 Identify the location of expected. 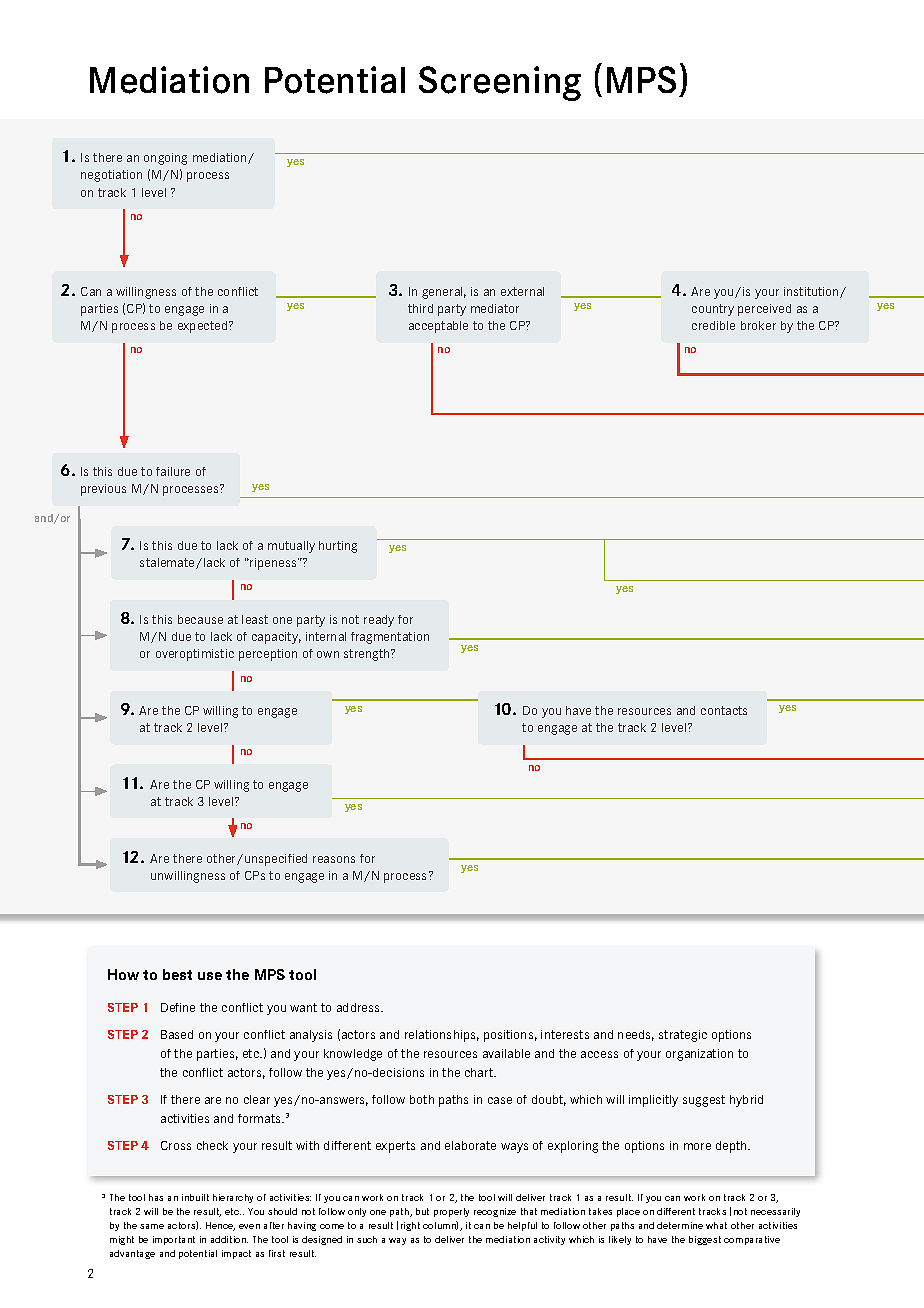
(204, 327).
